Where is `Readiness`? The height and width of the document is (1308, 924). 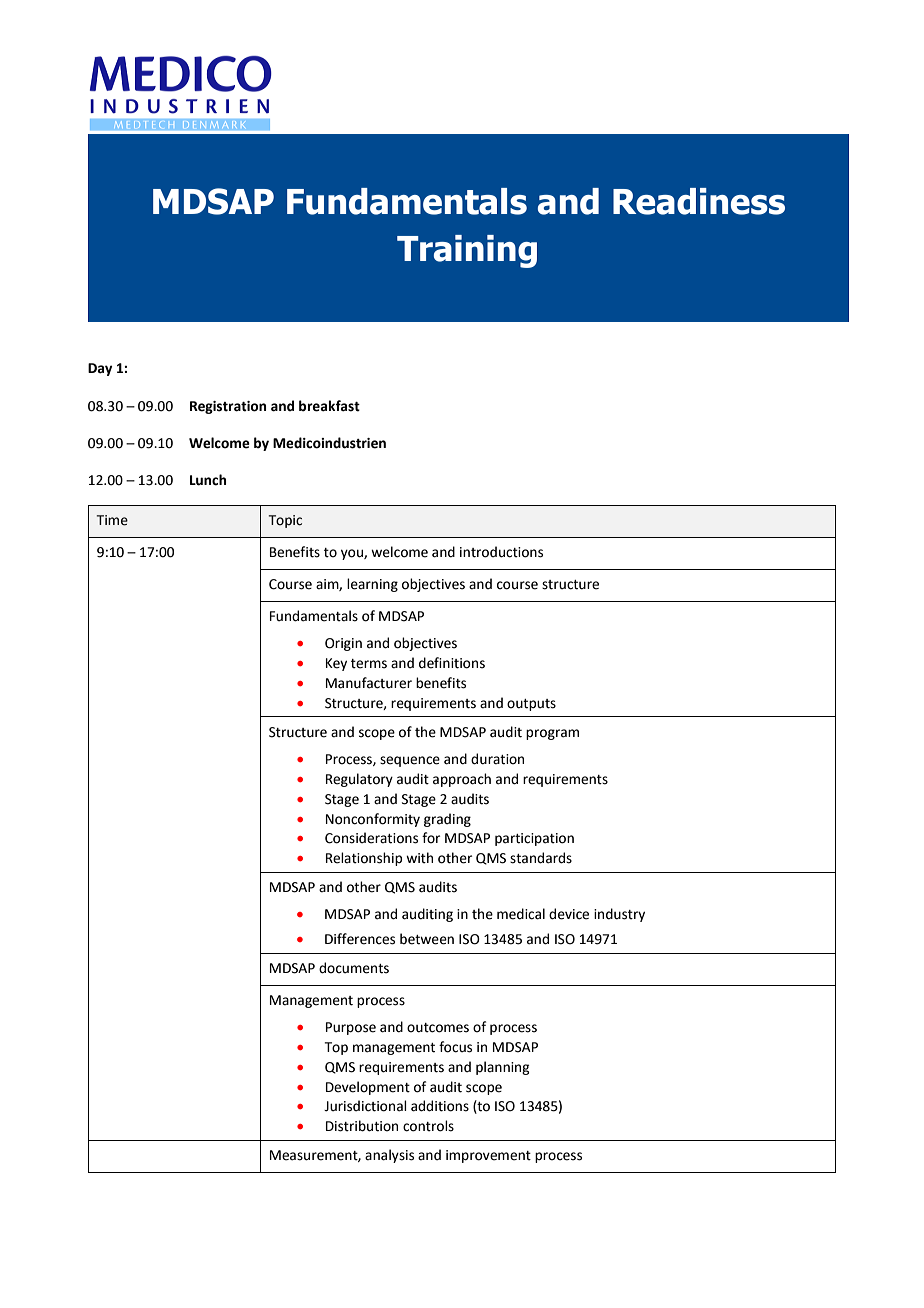 Readiness is located at coordinates (699, 201).
